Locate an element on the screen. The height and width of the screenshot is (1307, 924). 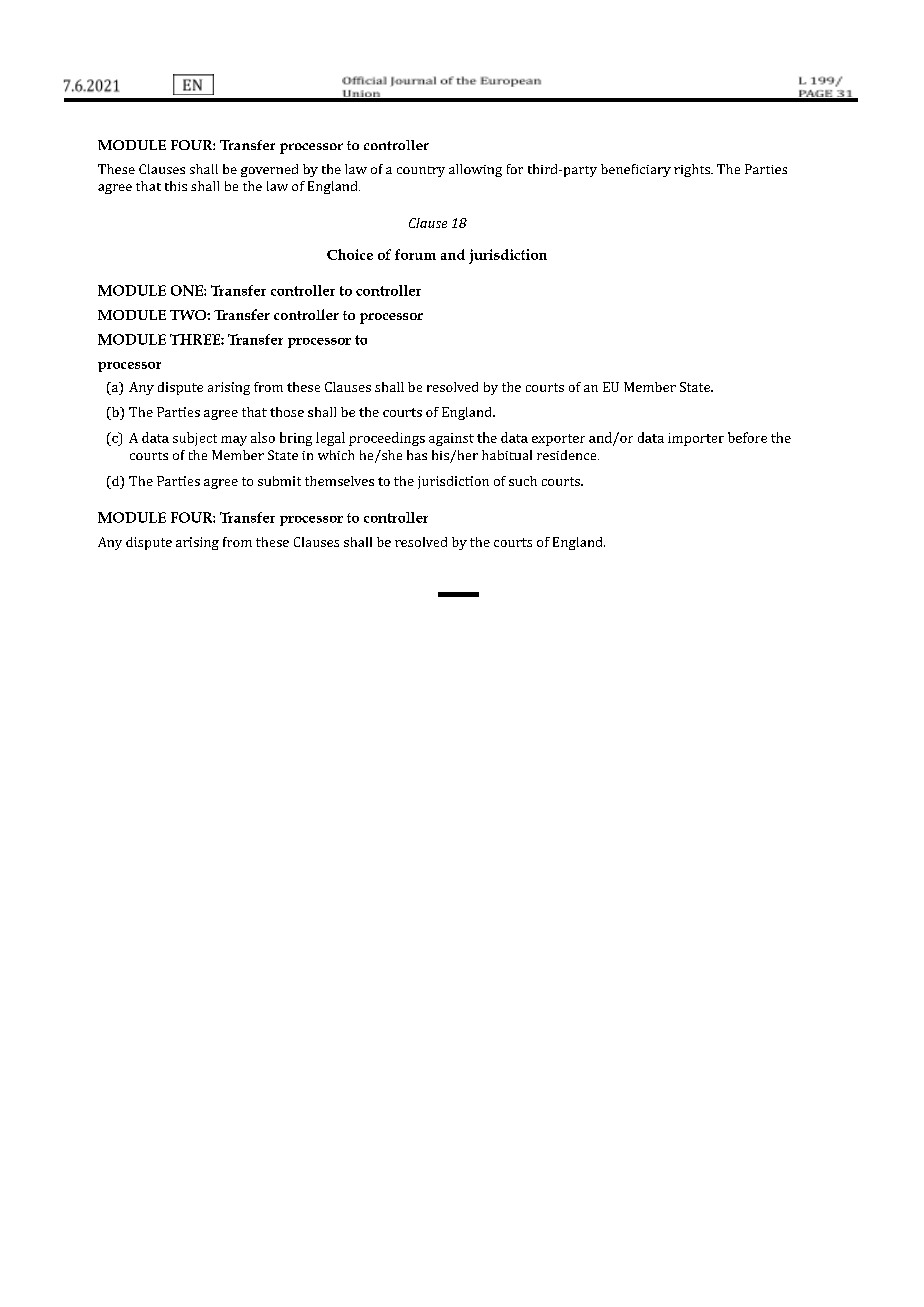
proceedings is located at coordinates (387, 439).
